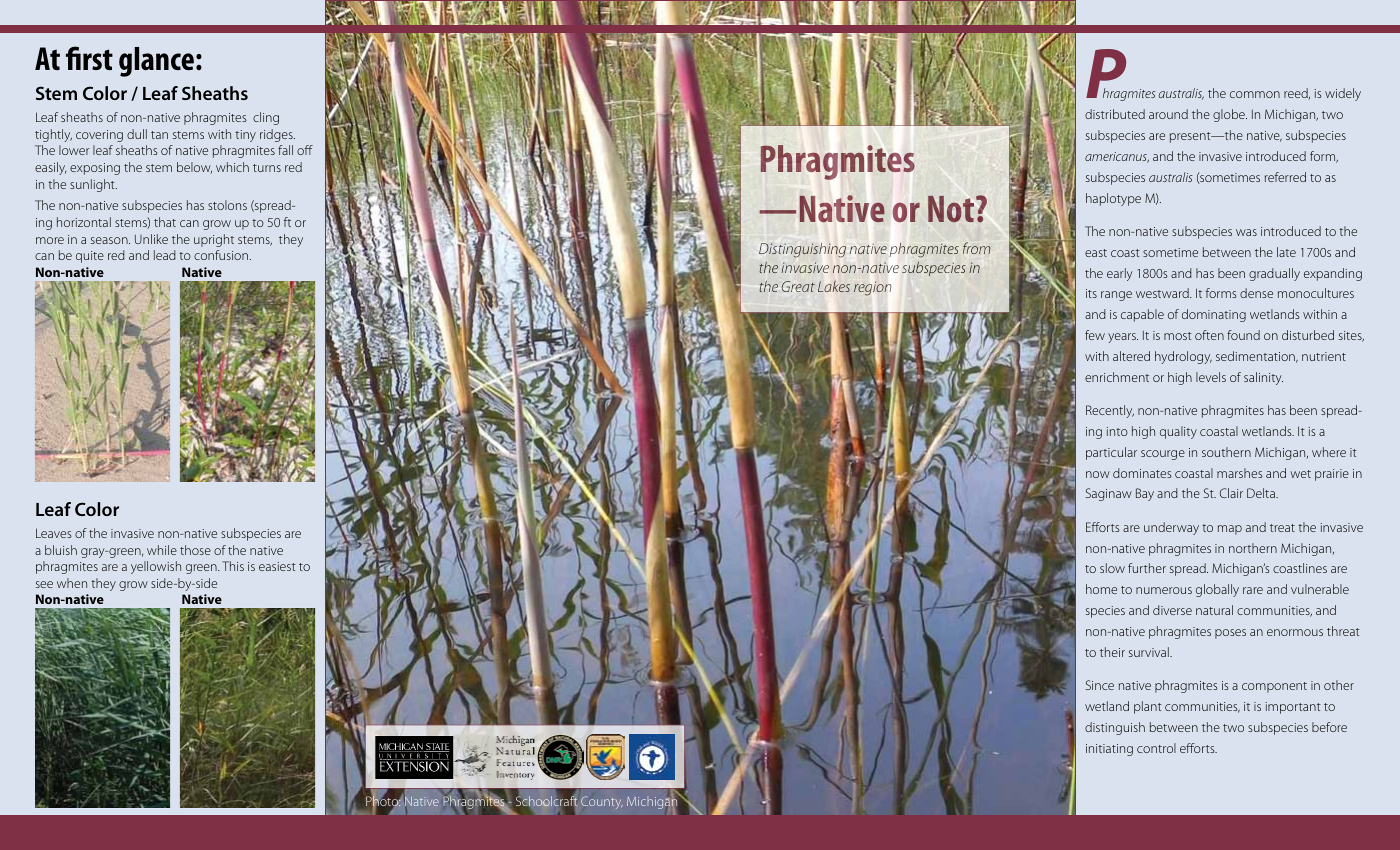 This page has width=1400, height=850. Describe the element at coordinates (1156, 748) in the page. I see `control` at that location.
